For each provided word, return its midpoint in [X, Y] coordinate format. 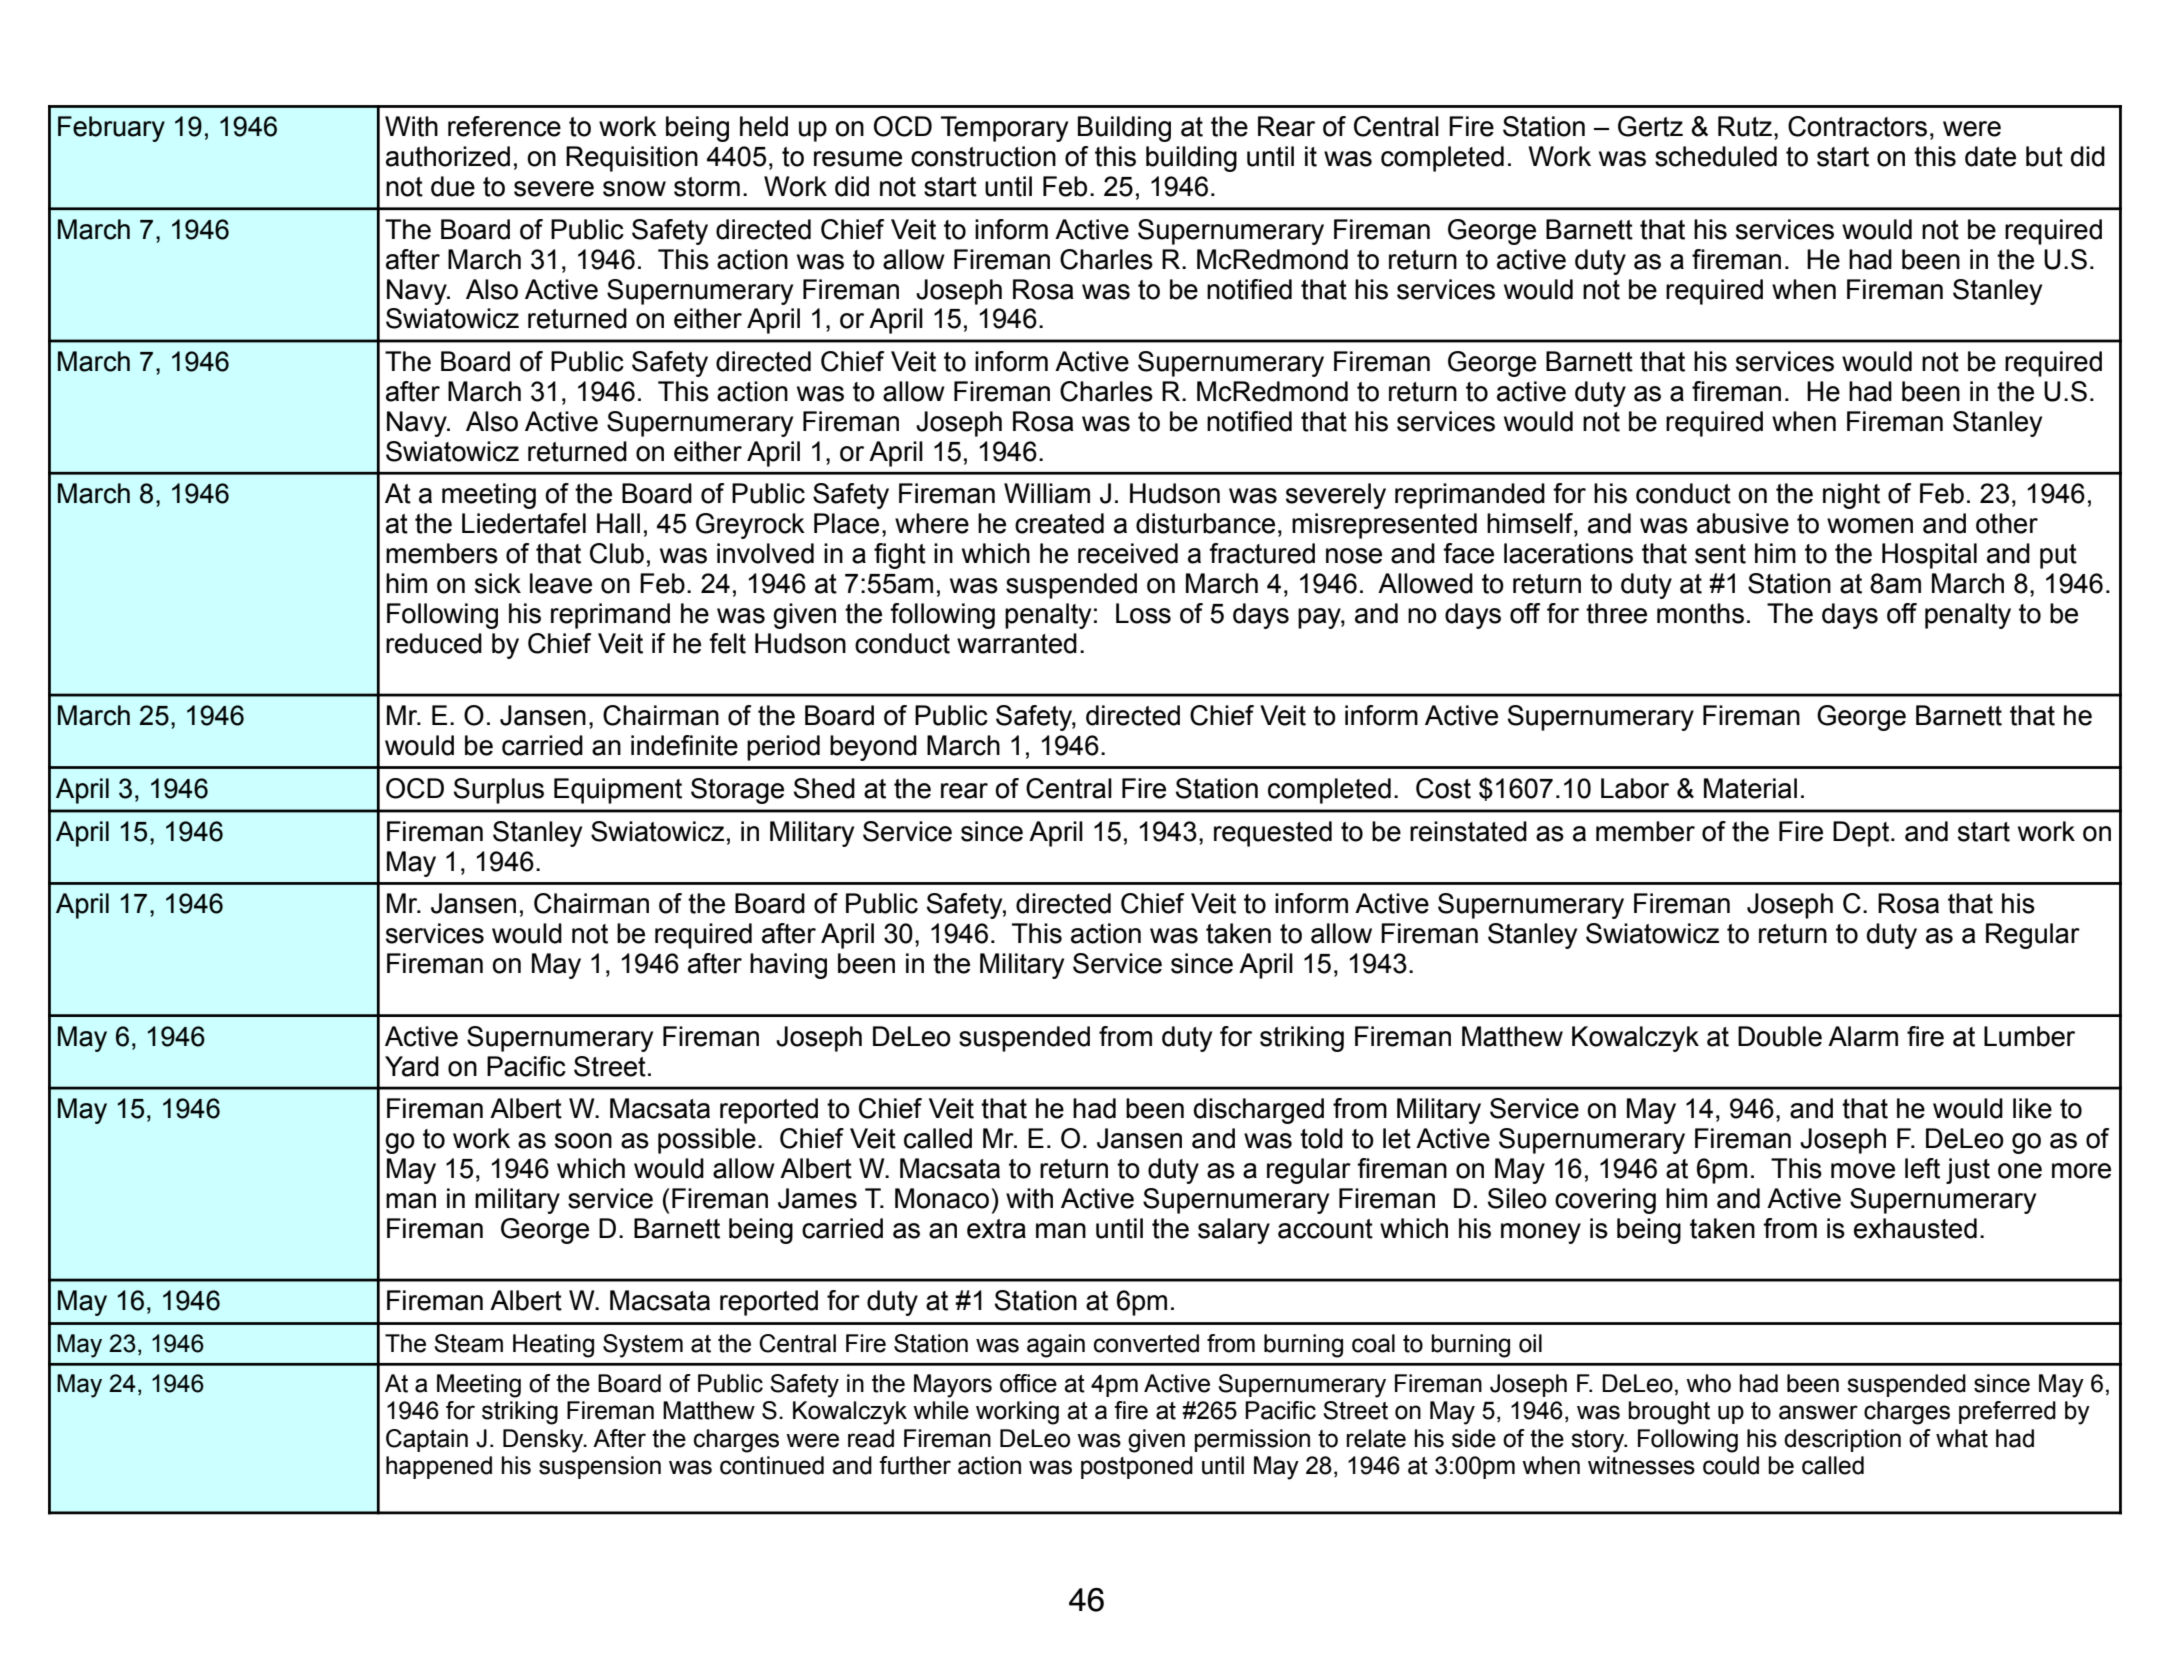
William [1047, 493]
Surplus [499, 791]
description [1842, 1440]
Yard [412, 1066]
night [1851, 496]
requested [1273, 834]
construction [983, 156]
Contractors [1857, 126]
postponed [1137, 1467]
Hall [618, 523]
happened [439, 1467]
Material [1750, 788]
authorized [448, 156]
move [1863, 1171]
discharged [1259, 1111]
